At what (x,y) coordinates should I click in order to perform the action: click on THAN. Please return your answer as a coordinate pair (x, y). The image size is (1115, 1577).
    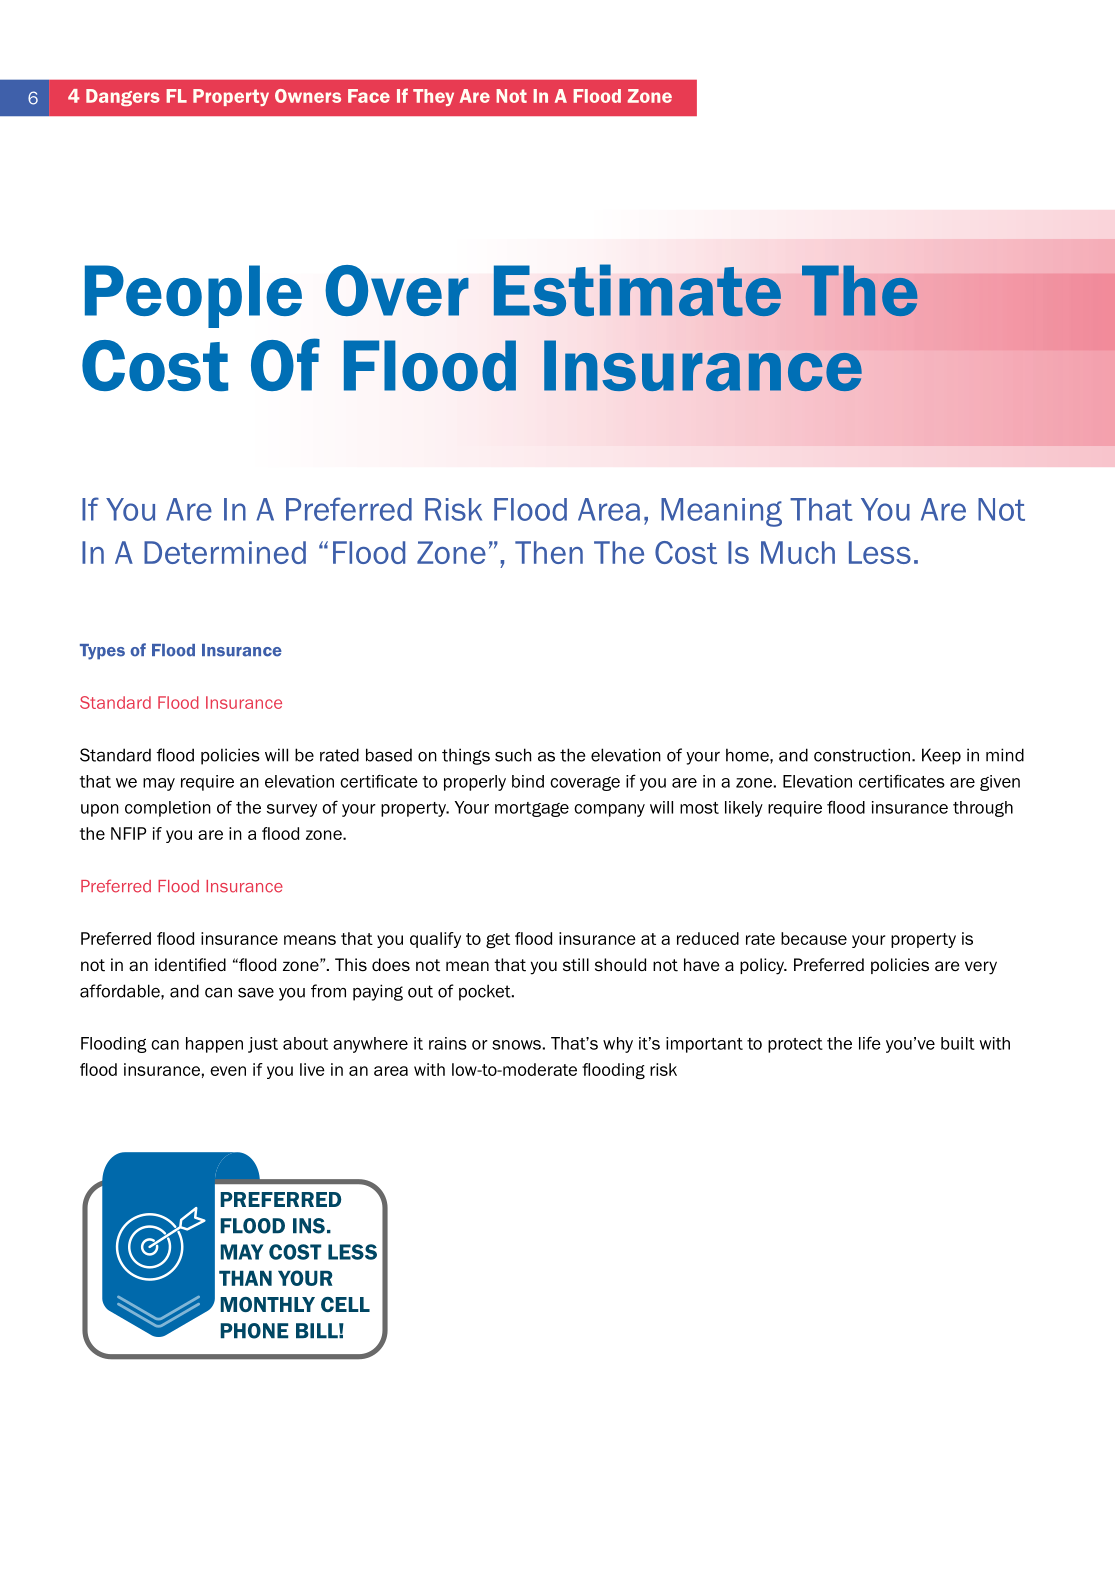
    Looking at the image, I should click on (245, 1278).
